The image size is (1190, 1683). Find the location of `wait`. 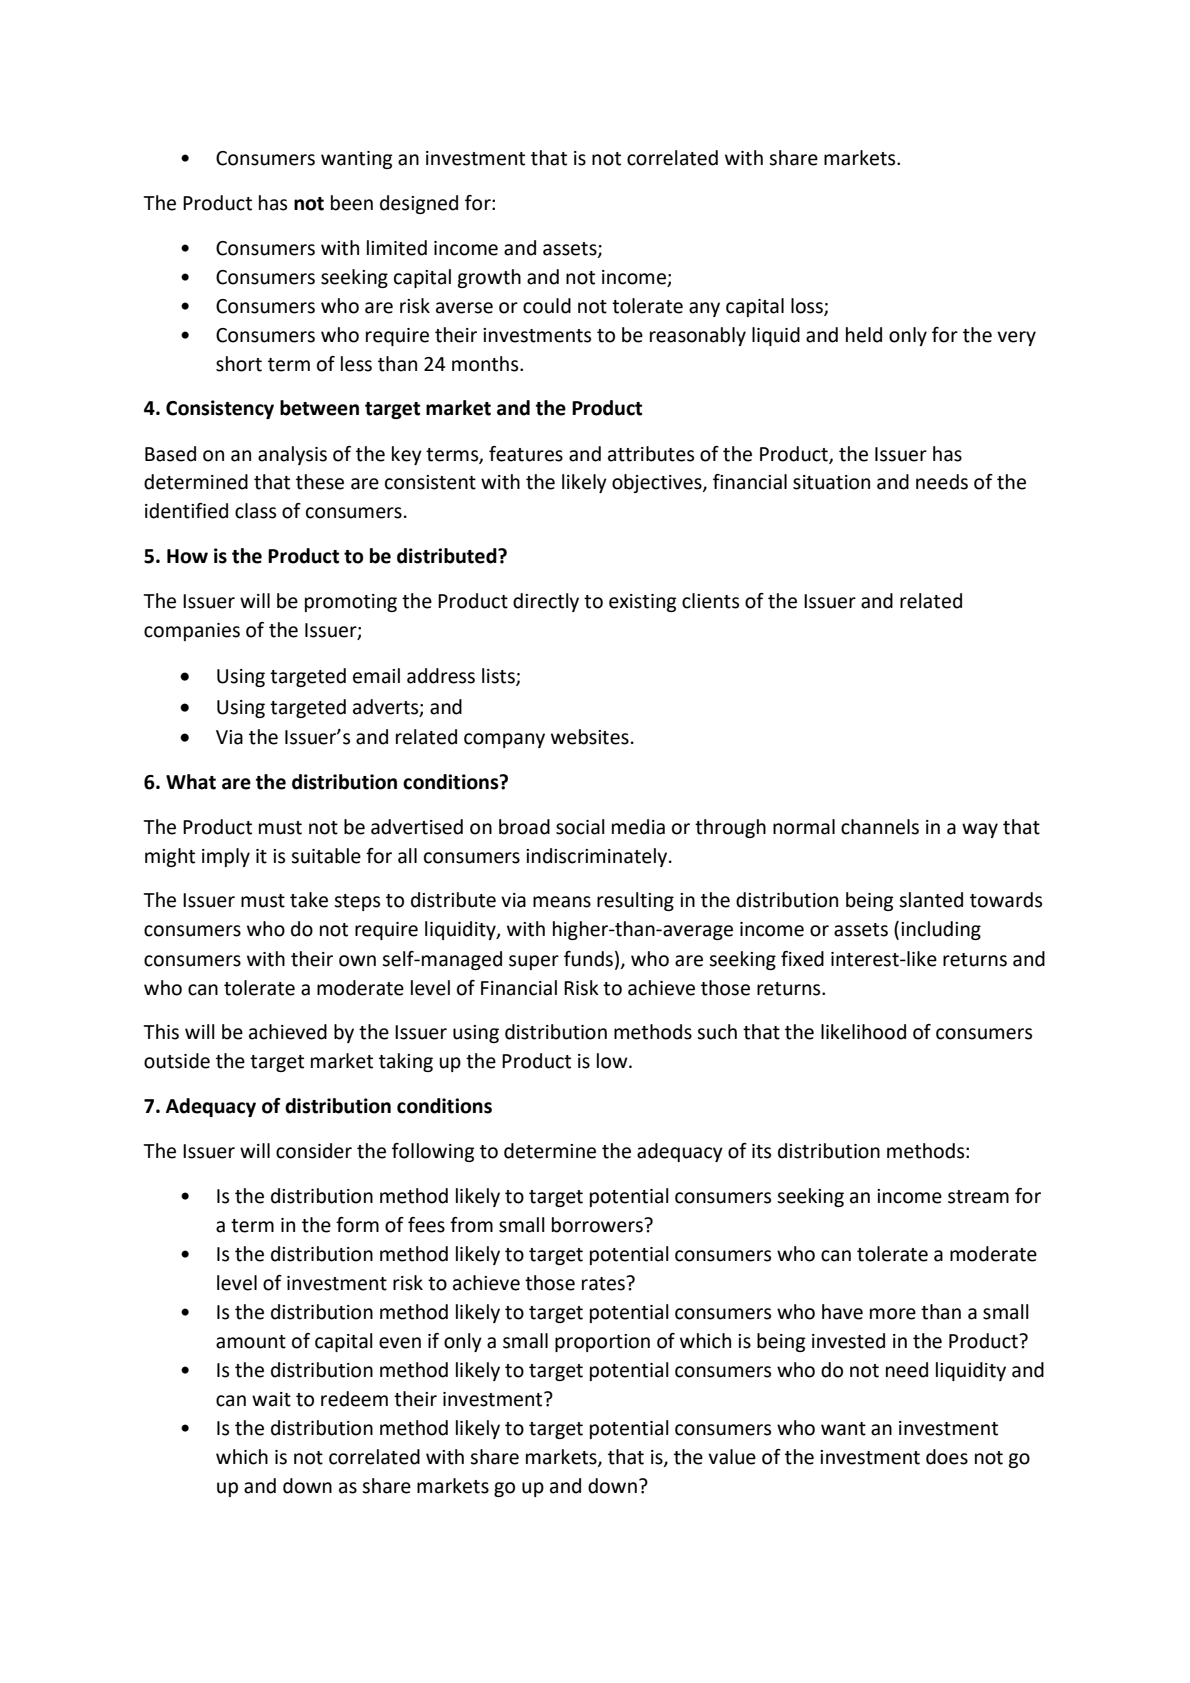

wait is located at coordinates (271, 1399).
